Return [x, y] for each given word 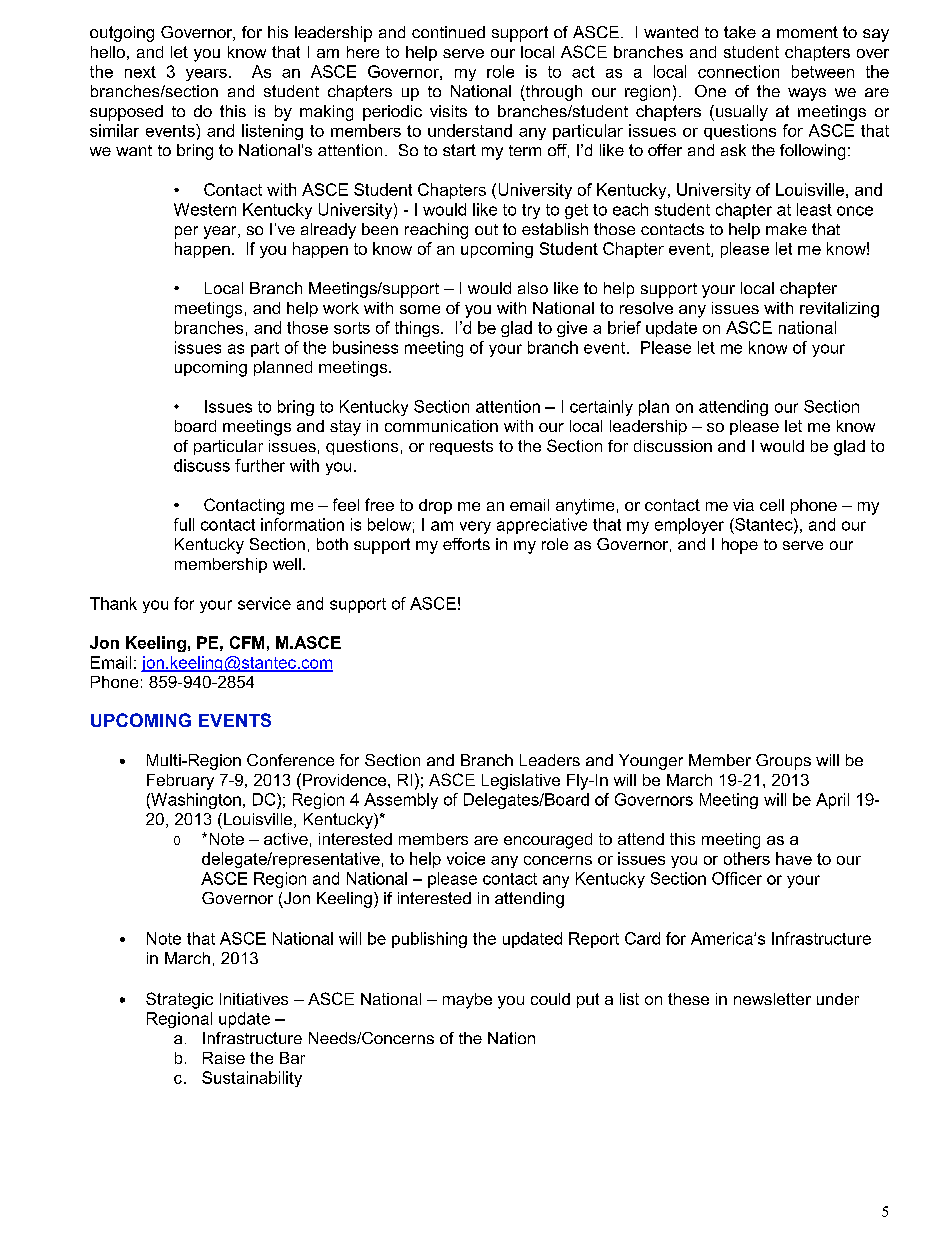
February [180, 782]
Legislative [521, 782]
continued [448, 32]
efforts [466, 544]
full [184, 524]
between [823, 71]
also [533, 288]
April [832, 801]
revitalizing [839, 310]
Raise [224, 1058]
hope [740, 546]
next [140, 72]
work [341, 308]
